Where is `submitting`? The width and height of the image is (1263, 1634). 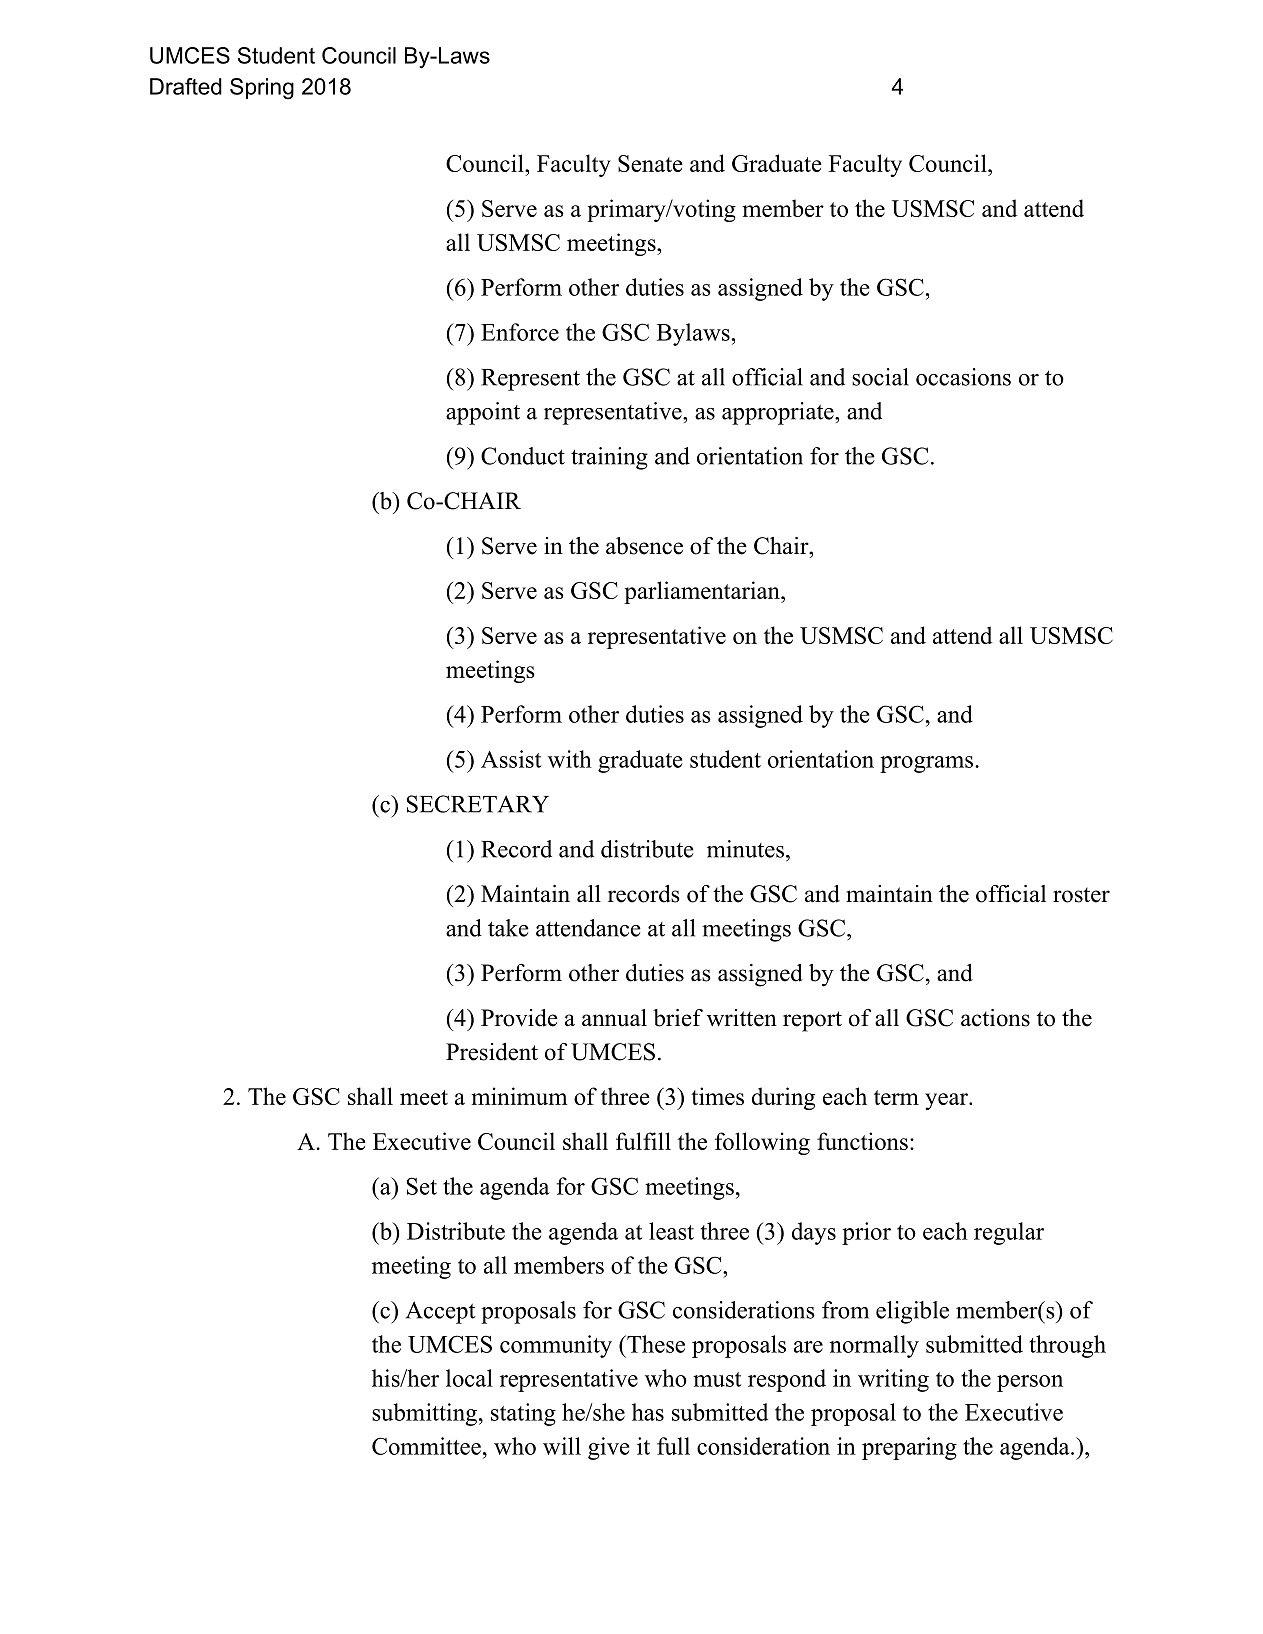 submitting is located at coordinates (424, 1414).
